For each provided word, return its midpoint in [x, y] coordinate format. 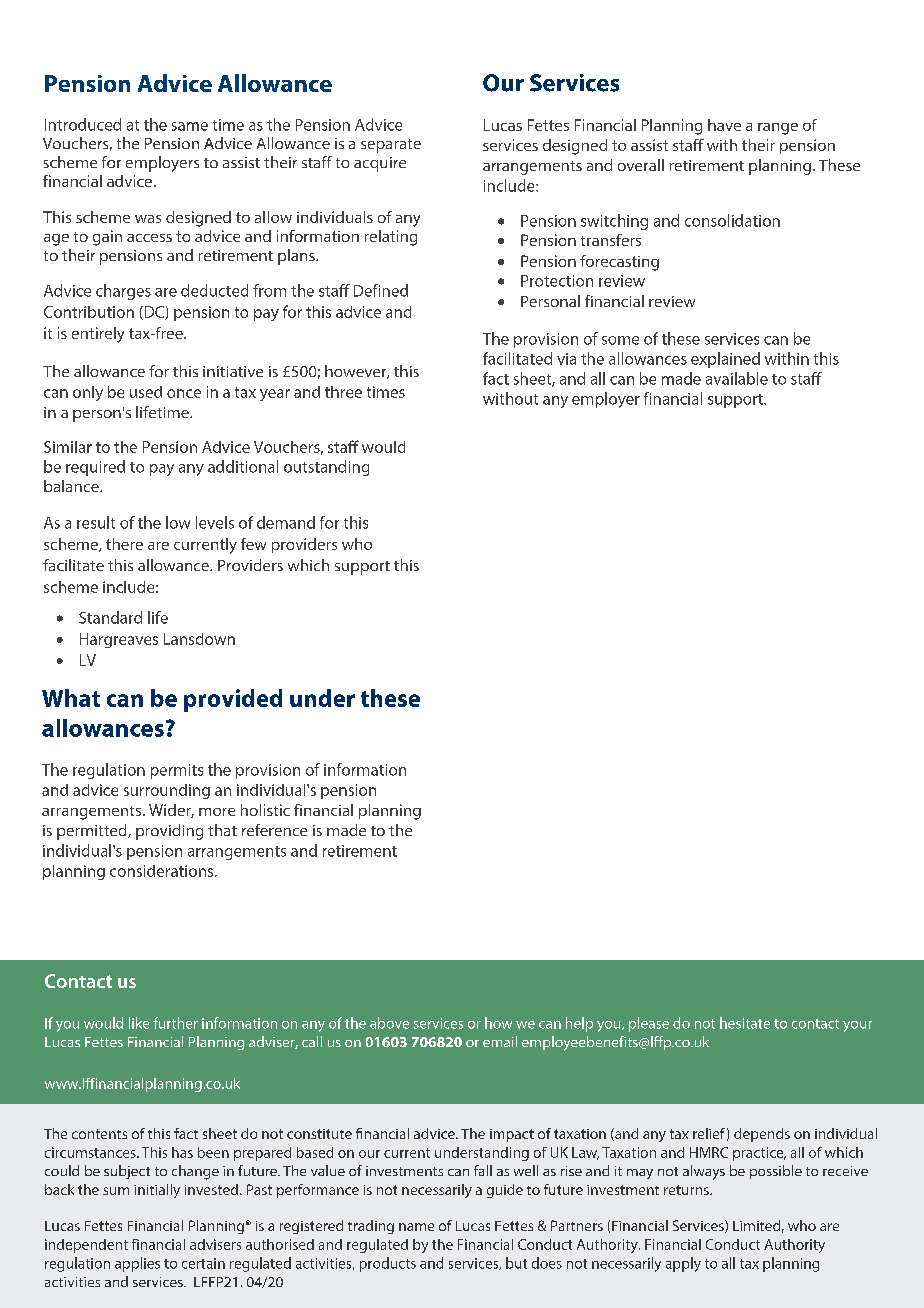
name [416, 1227]
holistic [265, 810]
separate [391, 146]
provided [233, 700]
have [724, 125]
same [190, 126]
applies [137, 1264]
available [737, 378]
